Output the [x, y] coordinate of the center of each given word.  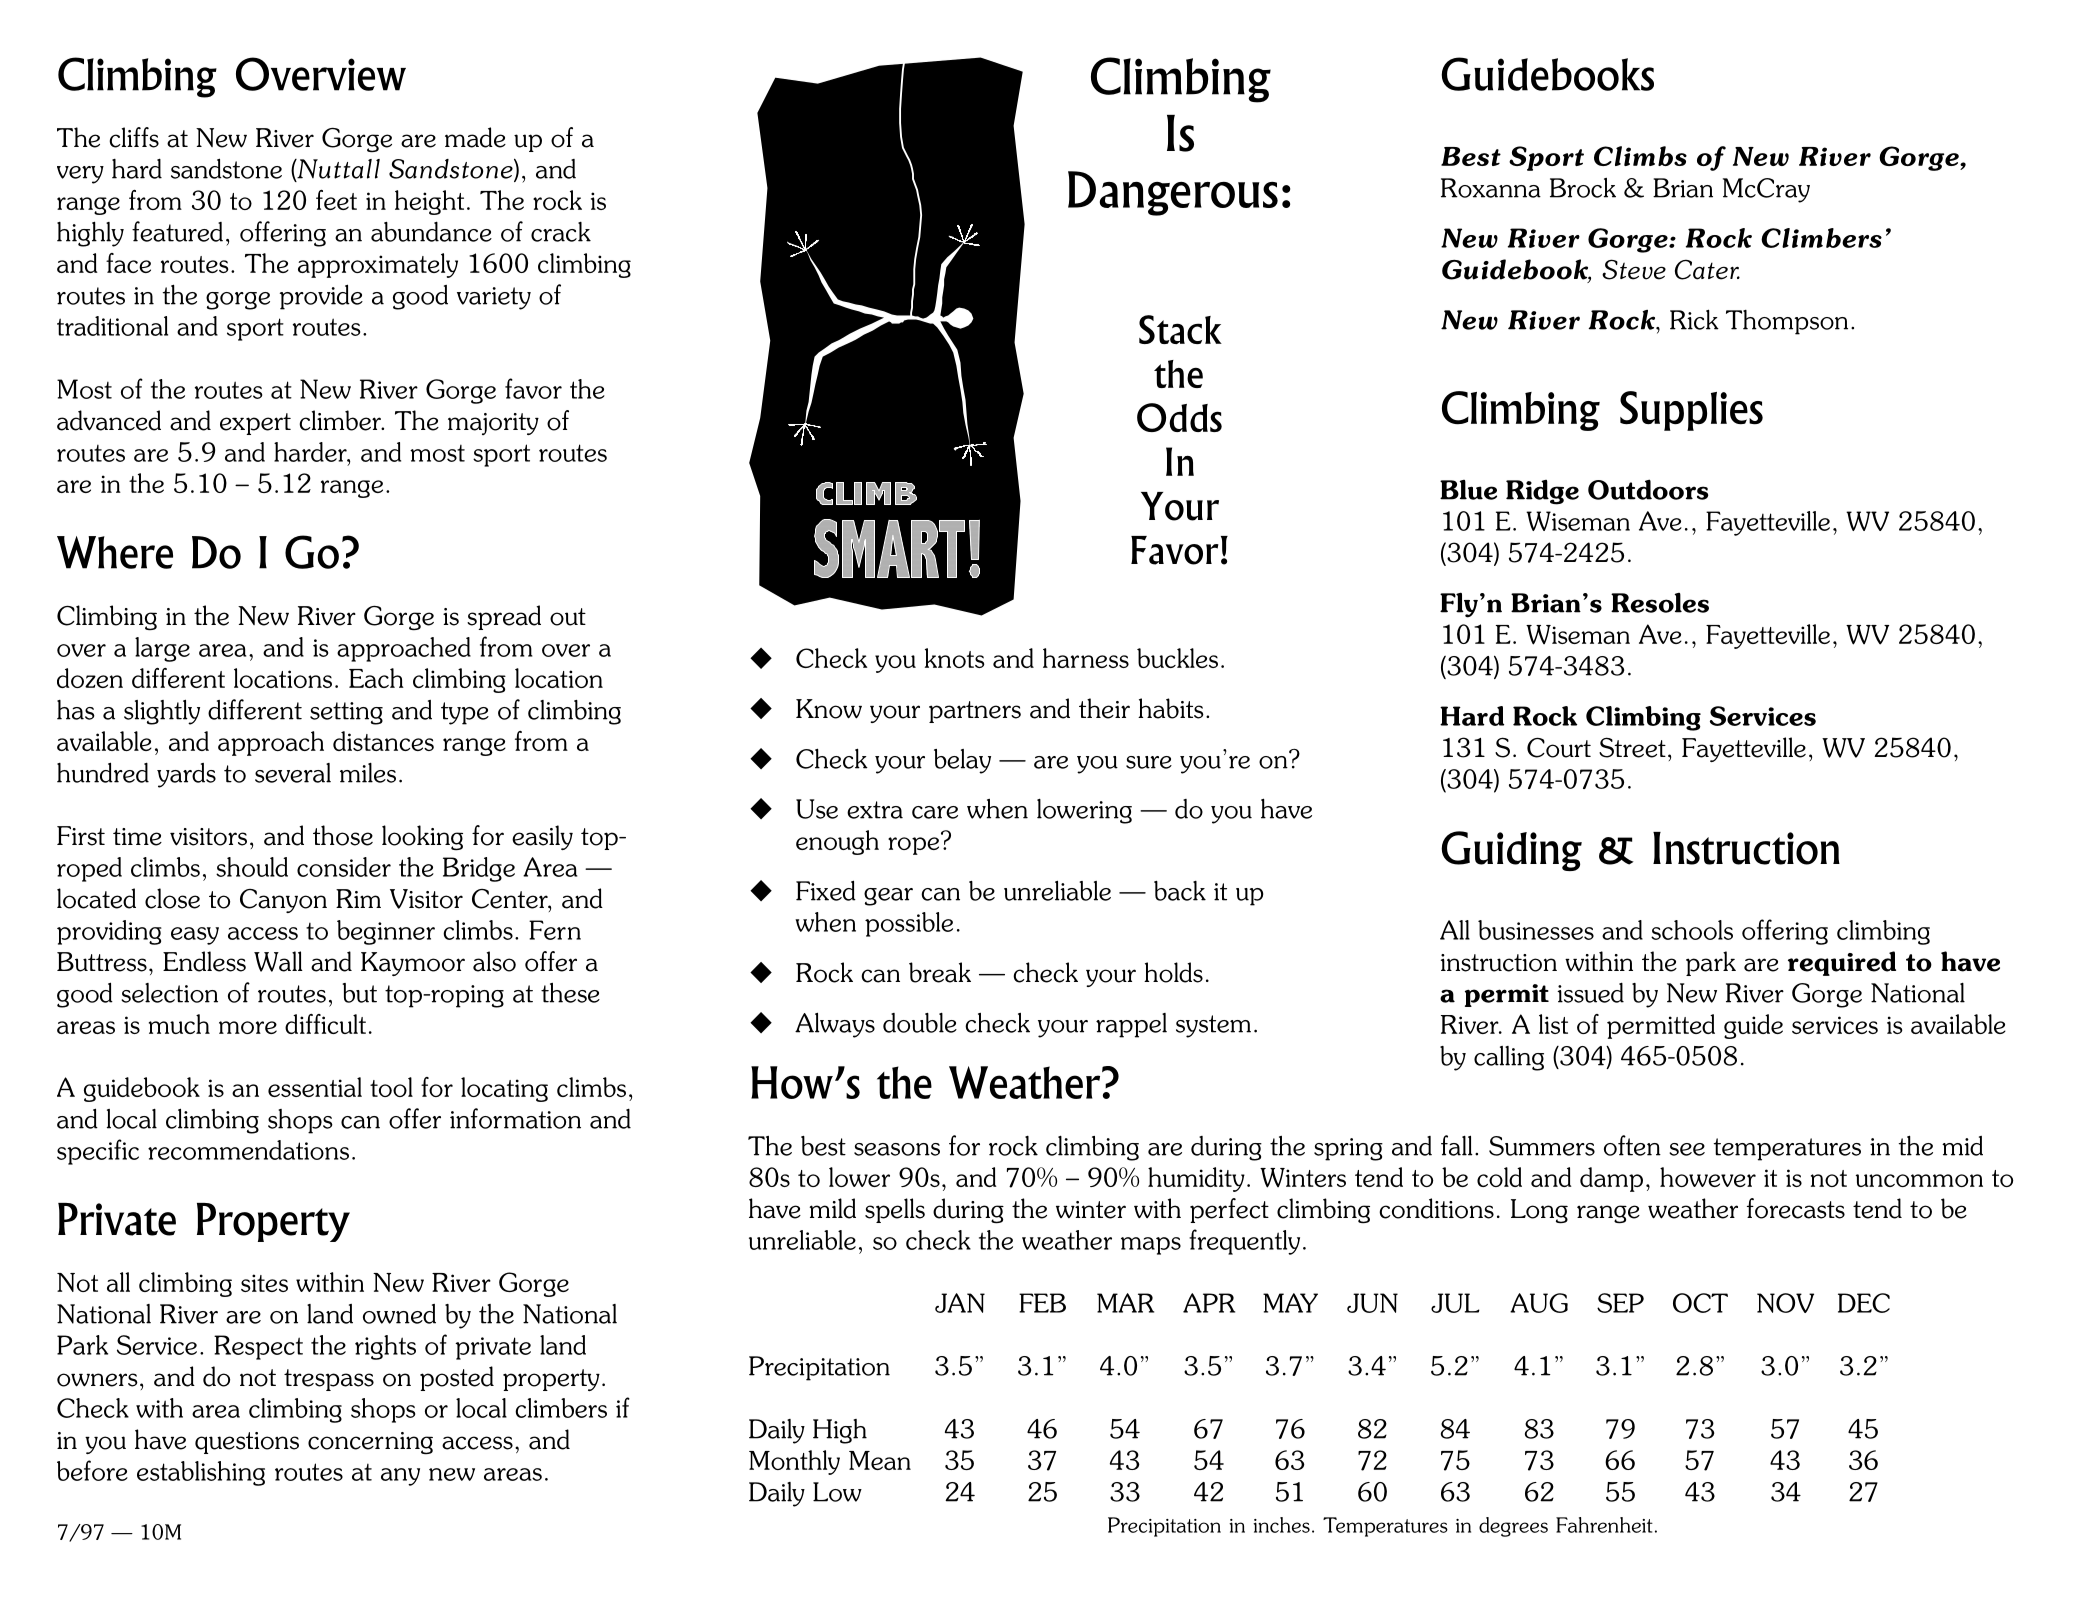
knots [955, 658]
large [162, 649]
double [920, 1023]
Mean [880, 1460]
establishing [201, 1473]
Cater [1707, 269]
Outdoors [1648, 489]
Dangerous [1173, 193]
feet [336, 200]
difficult [325, 1024]
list [1553, 1024]
